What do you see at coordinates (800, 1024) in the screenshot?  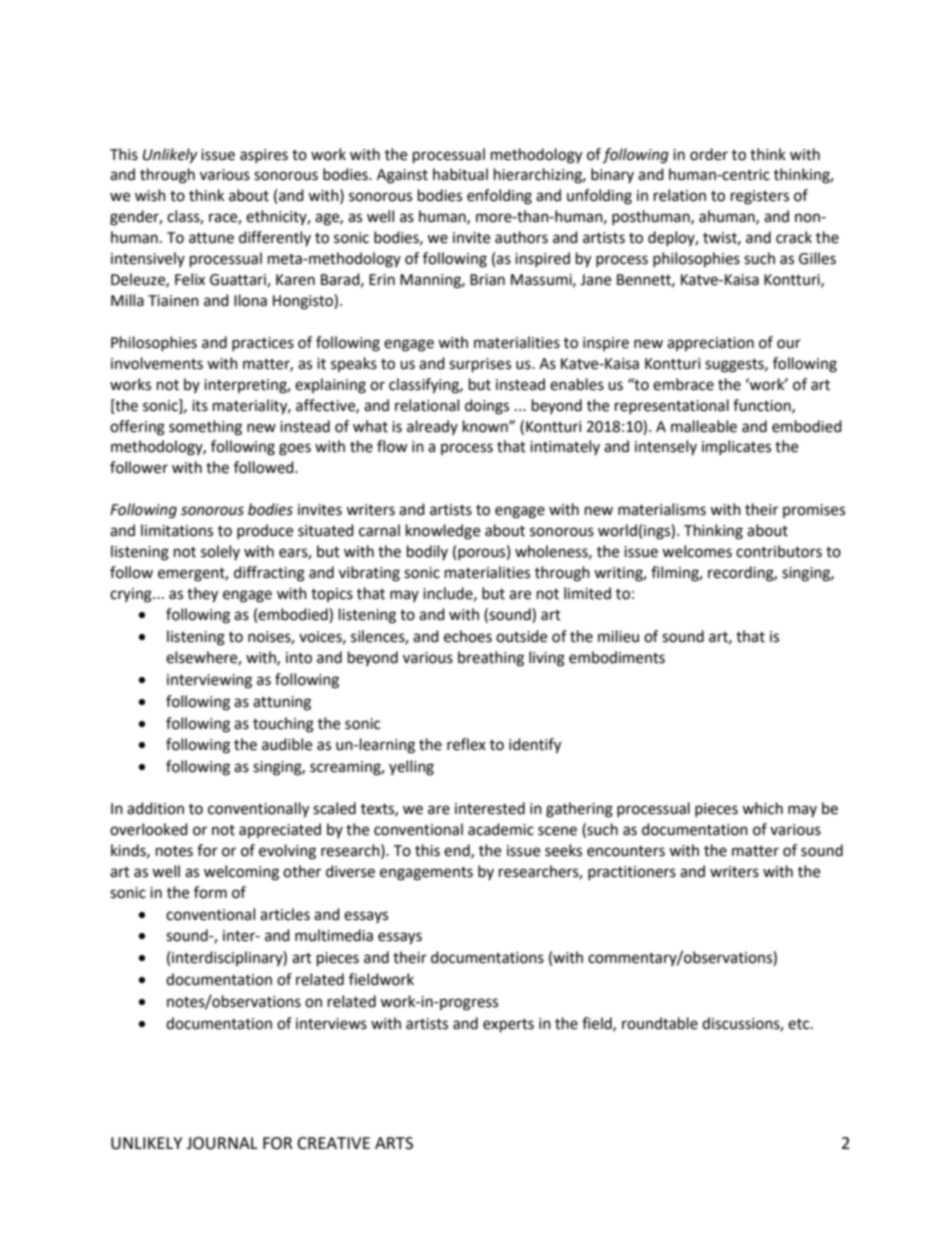 I see `etc` at bounding box center [800, 1024].
